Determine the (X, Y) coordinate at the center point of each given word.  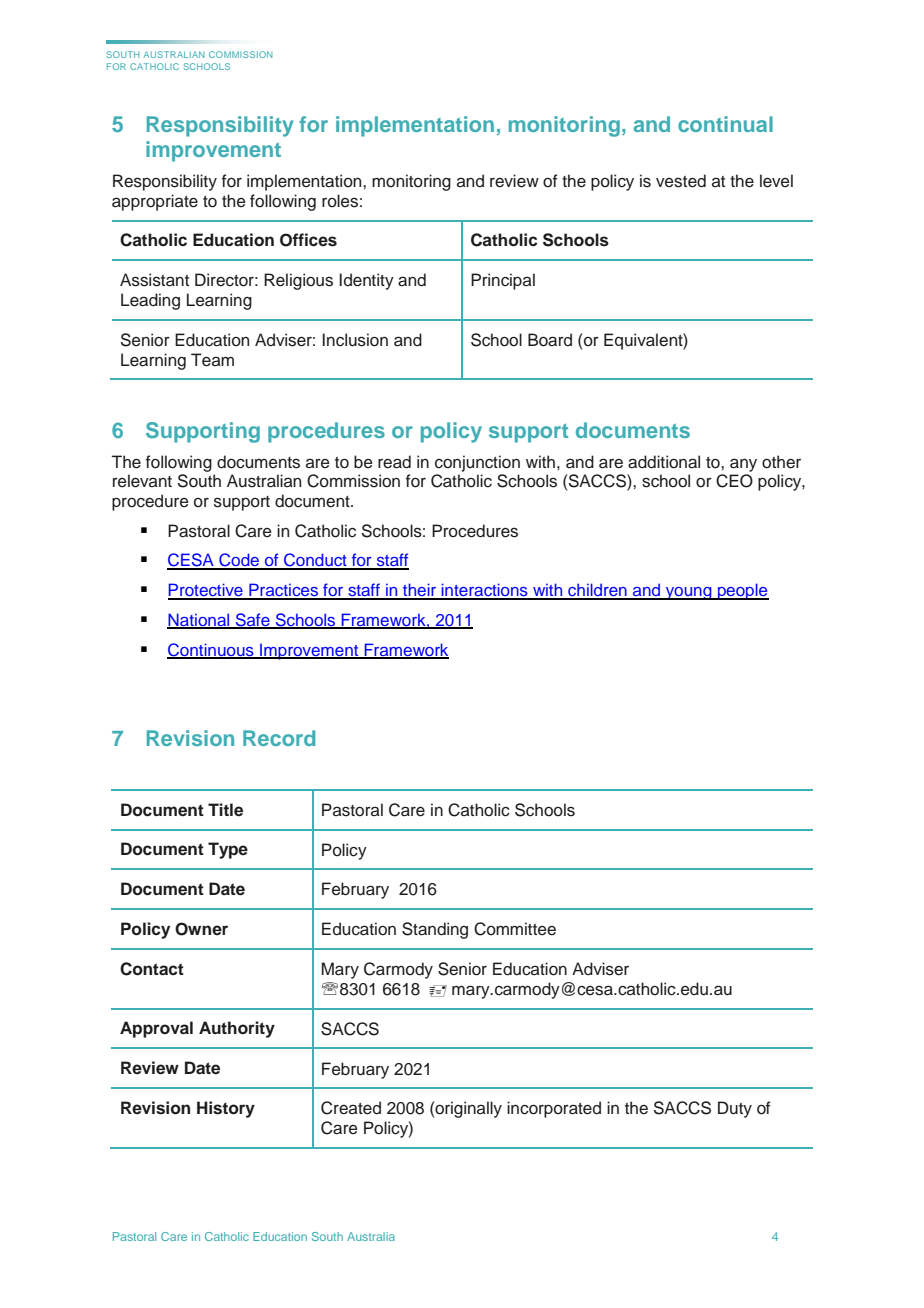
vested (681, 181)
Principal (503, 281)
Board (550, 340)
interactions (485, 591)
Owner (201, 929)
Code (239, 561)
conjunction (477, 463)
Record (279, 738)
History (226, 1109)
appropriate (155, 202)
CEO (734, 481)
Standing (435, 930)
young (689, 593)
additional (664, 462)
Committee (515, 929)
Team (212, 360)
